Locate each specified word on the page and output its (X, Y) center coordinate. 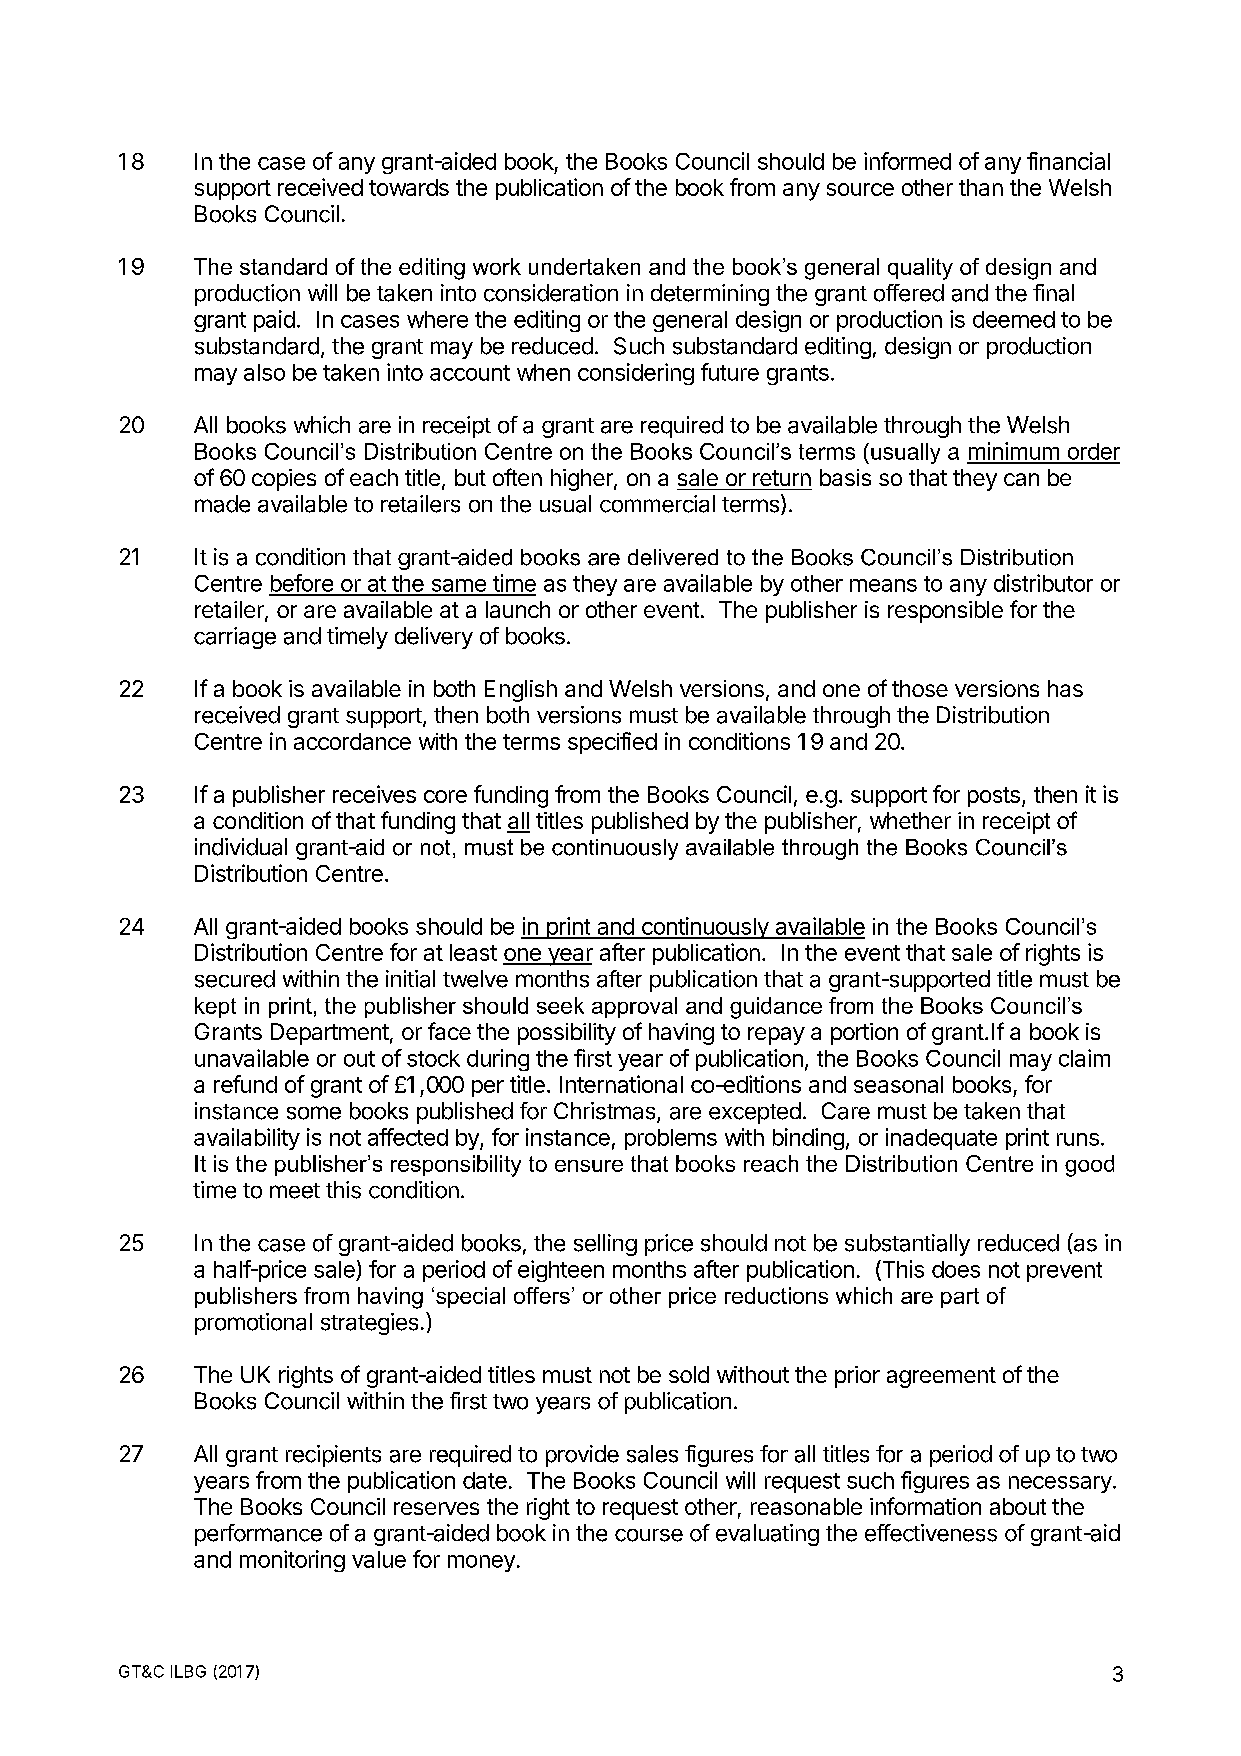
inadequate (941, 1139)
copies (284, 480)
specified (612, 743)
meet (295, 1191)
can (1021, 479)
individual (241, 847)
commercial (657, 504)
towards (409, 187)
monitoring (292, 1561)
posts (994, 797)
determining (710, 295)
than (981, 187)
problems (671, 1139)
